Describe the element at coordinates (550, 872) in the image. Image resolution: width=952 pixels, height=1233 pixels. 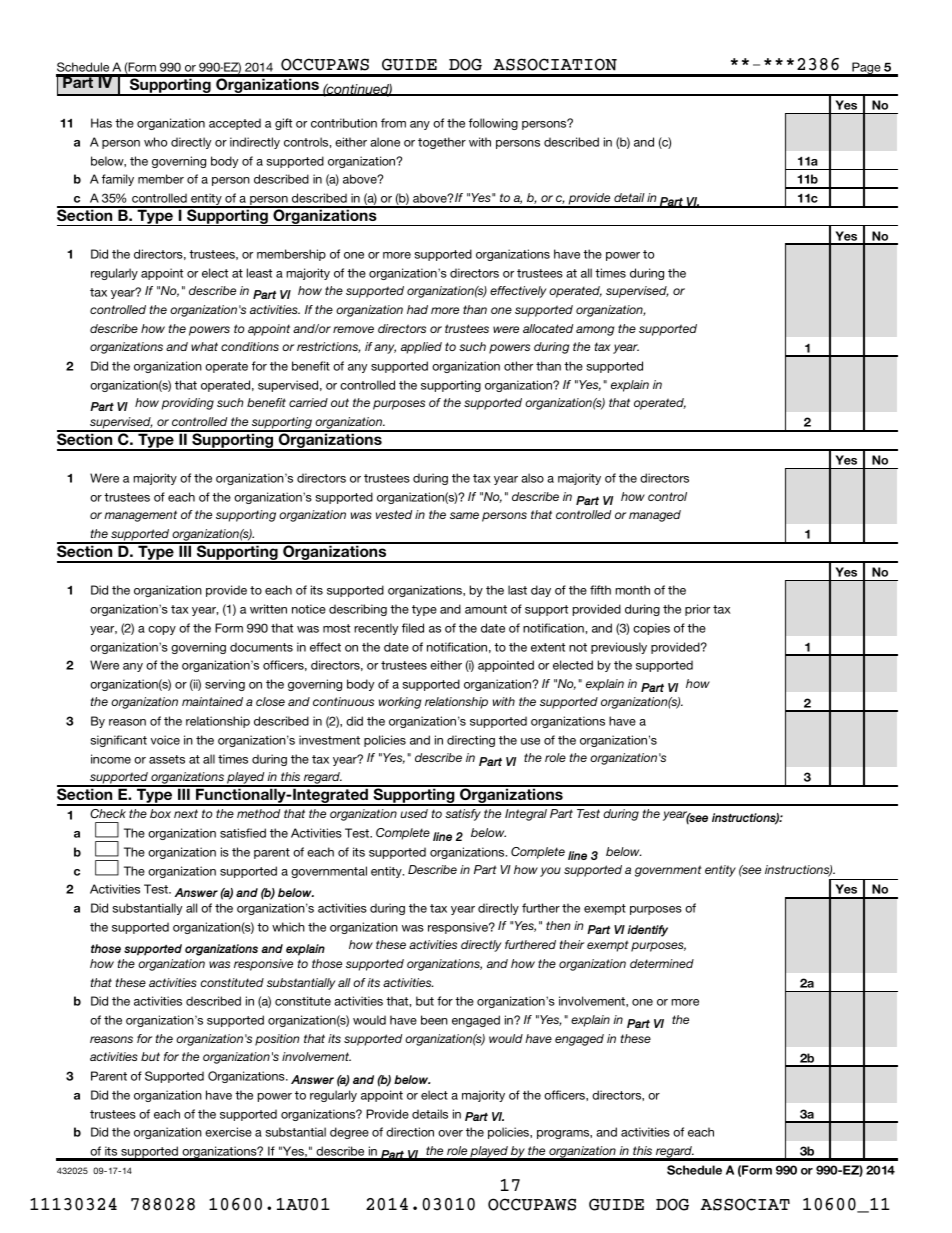
I see `you` at that location.
